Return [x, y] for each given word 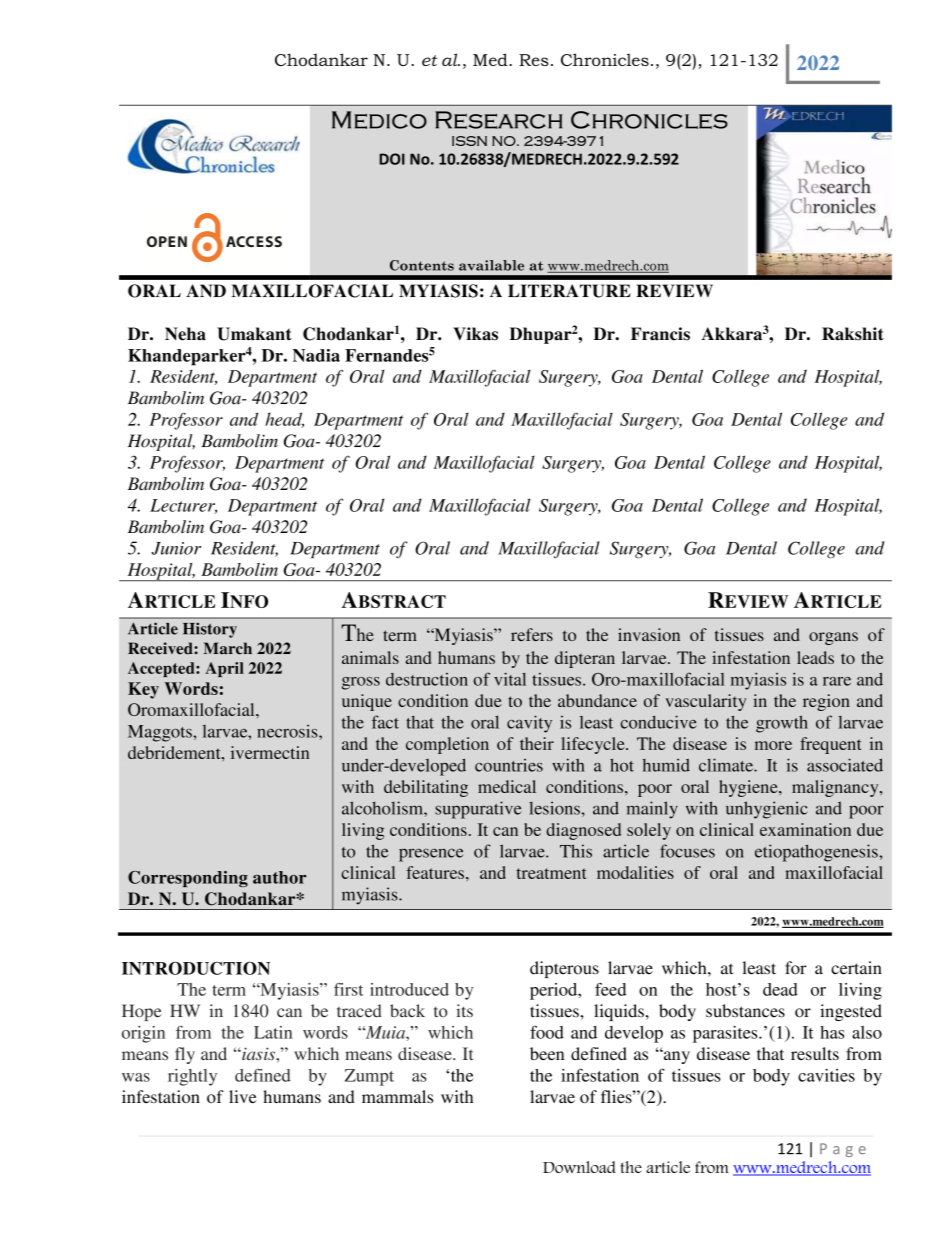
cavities [826, 1075]
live [243, 1096]
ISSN [469, 141]
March [228, 648]
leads [815, 657]
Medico [379, 120]
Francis [660, 334]
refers [532, 634]
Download [579, 1167]
